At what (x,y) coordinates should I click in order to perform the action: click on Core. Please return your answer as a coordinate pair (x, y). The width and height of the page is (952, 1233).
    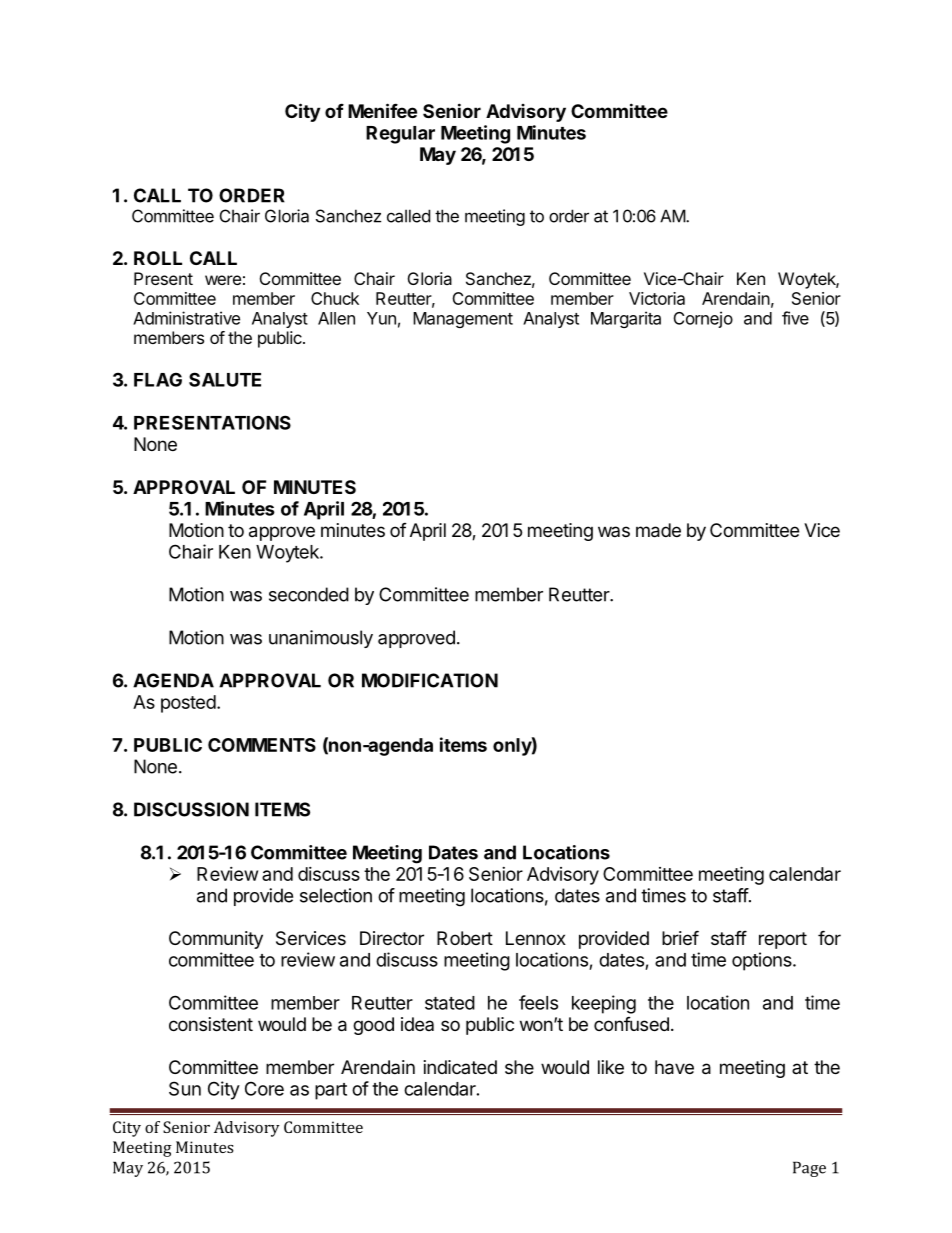
    Looking at the image, I should click on (264, 1088).
